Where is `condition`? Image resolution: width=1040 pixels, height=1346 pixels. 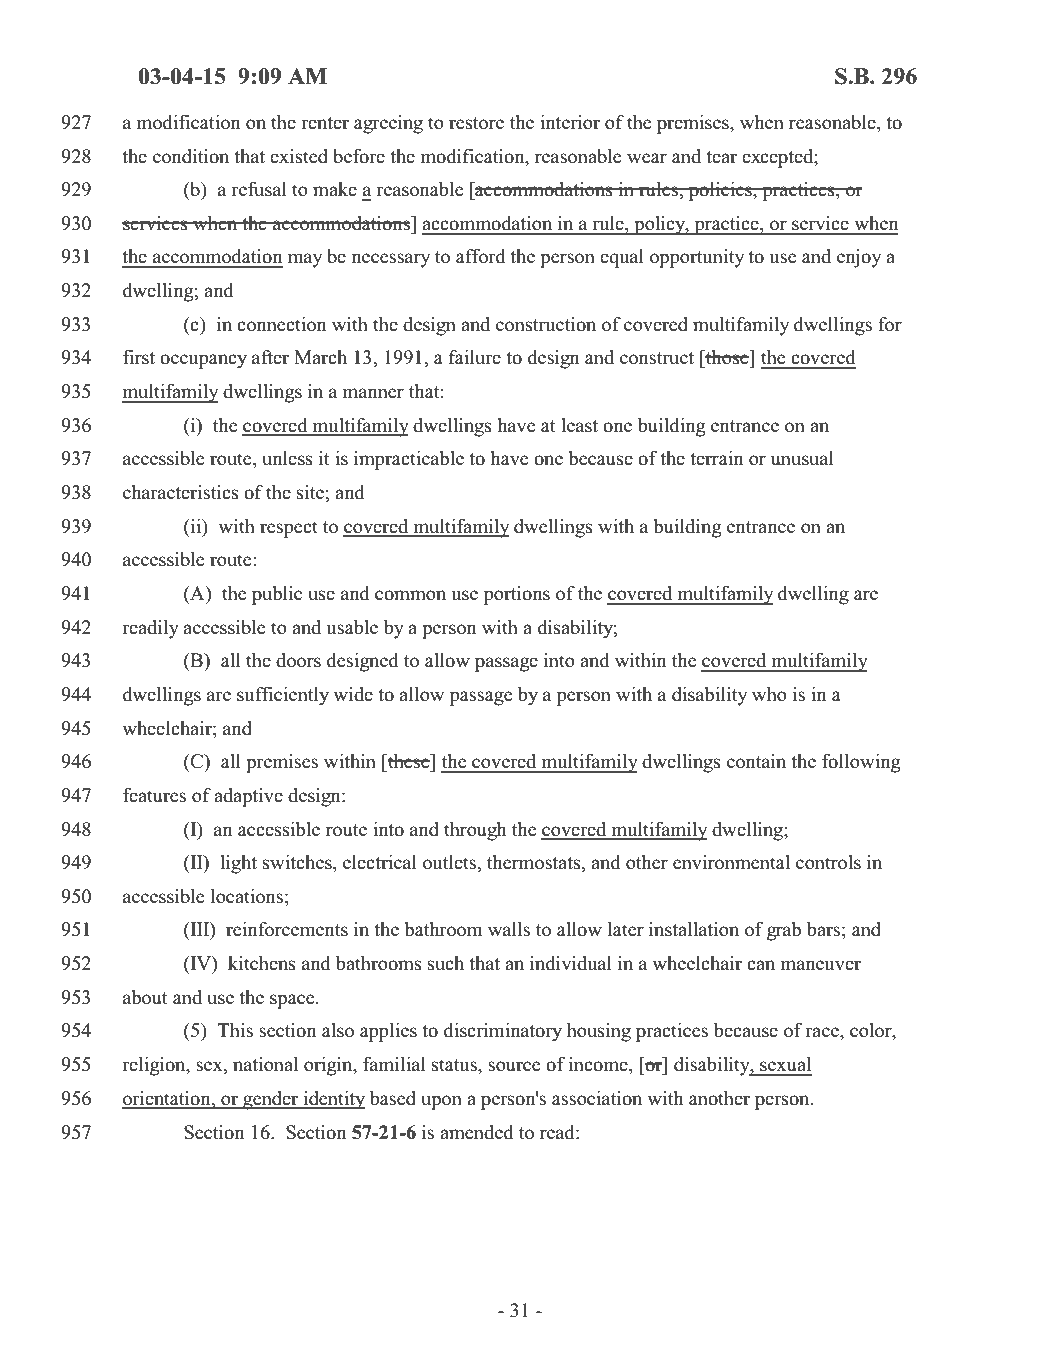 condition is located at coordinates (191, 156).
